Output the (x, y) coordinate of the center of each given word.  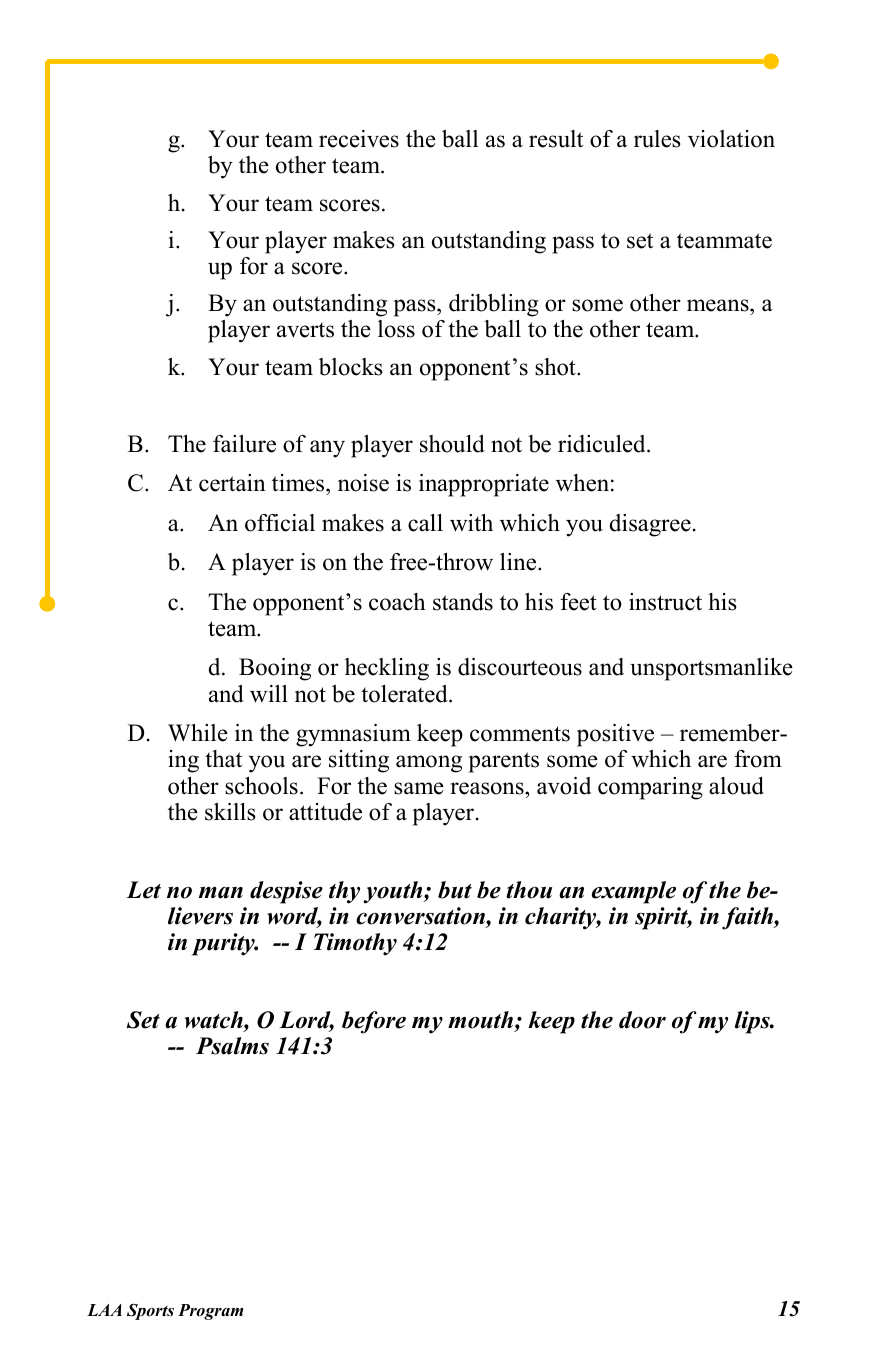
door (642, 1020)
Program (210, 1312)
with (471, 523)
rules (657, 139)
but (455, 890)
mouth (480, 1020)
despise (286, 892)
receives (359, 139)
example (634, 892)
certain (232, 483)
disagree (650, 525)
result (556, 139)
